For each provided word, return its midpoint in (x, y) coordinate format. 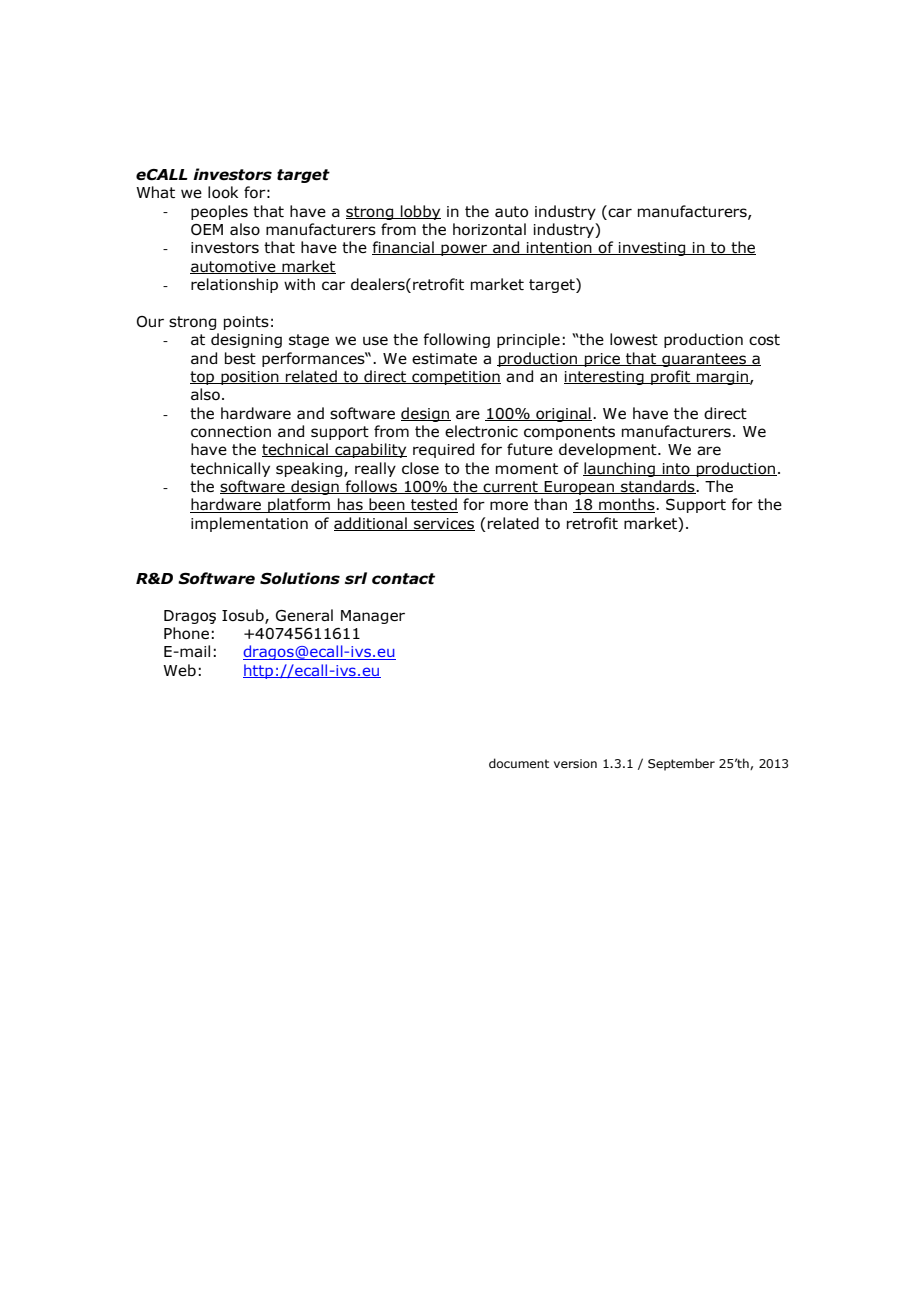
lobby (420, 212)
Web (179, 670)
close (420, 468)
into (676, 469)
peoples (219, 212)
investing (652, 249)
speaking (310, 469)
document (519, 763)
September (681, 764)
